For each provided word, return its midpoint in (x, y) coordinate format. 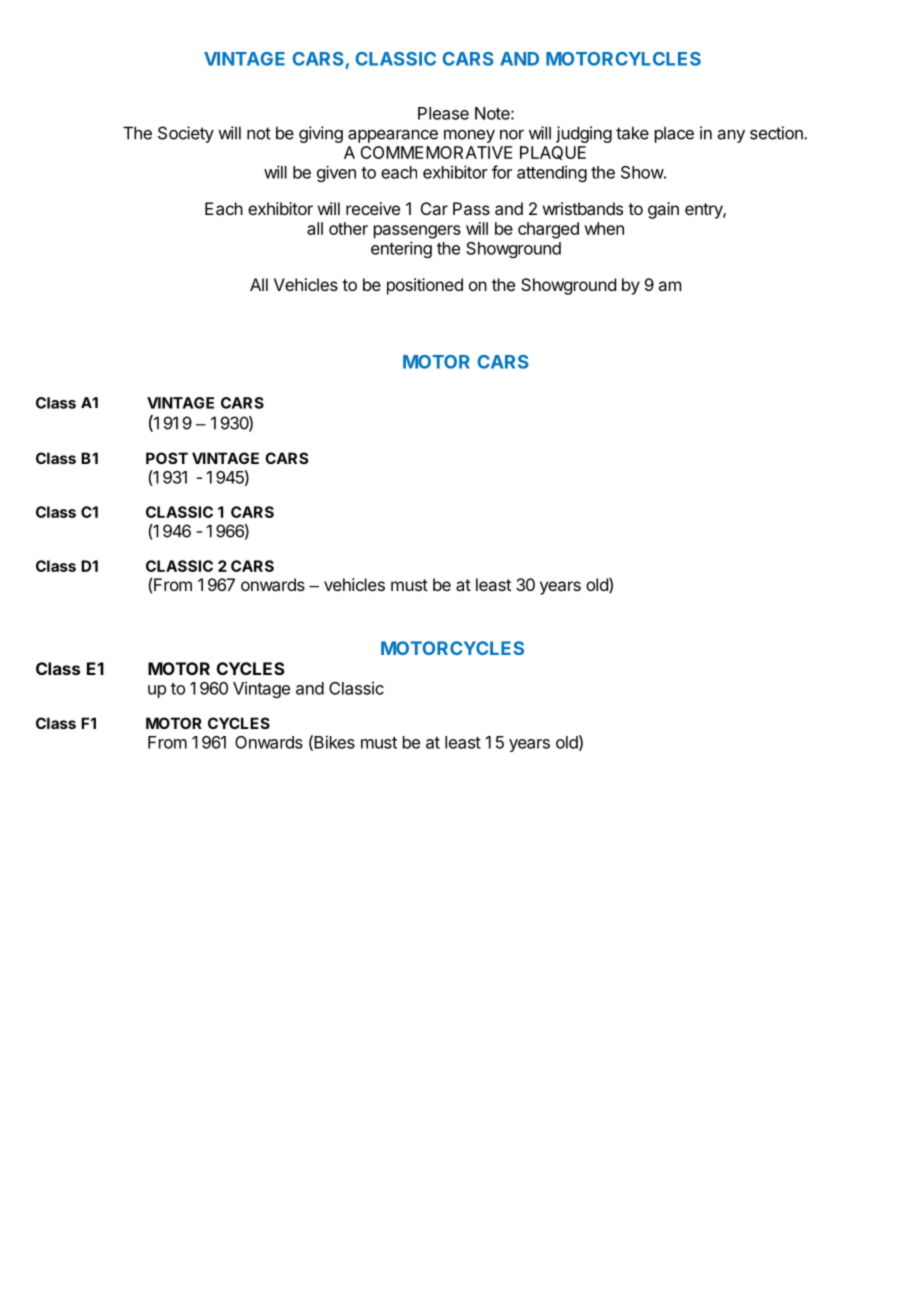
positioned (425, 286)
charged (548, 230)
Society (186, 134)
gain (663, 210)
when (604, 228)
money (469, 136)
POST (167, 458)
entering (401, 249)
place (674, 134)
